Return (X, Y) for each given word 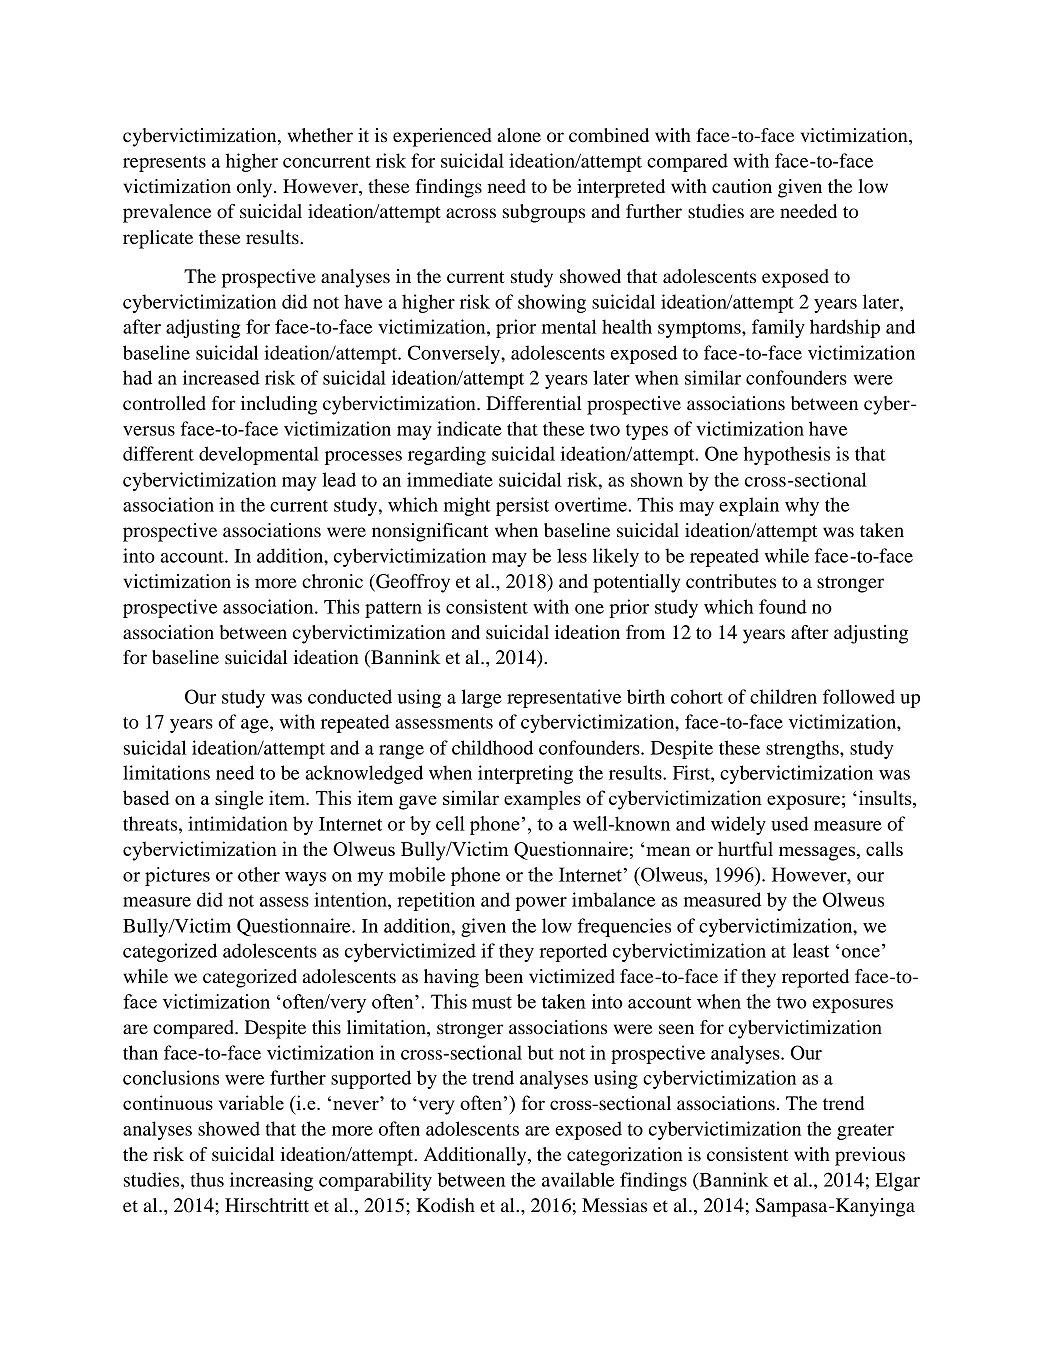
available (578, 1179)
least (811, 950)
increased (221, 377)
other (259, 874)
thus (207, 1179)
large (482, 698)
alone (519, 135)
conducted (350, 696)
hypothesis (786, 455)
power (541, 904)
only (256, 188)
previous (870, 1156)
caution (742, 186)
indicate (469, 428)
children (783, 696)
